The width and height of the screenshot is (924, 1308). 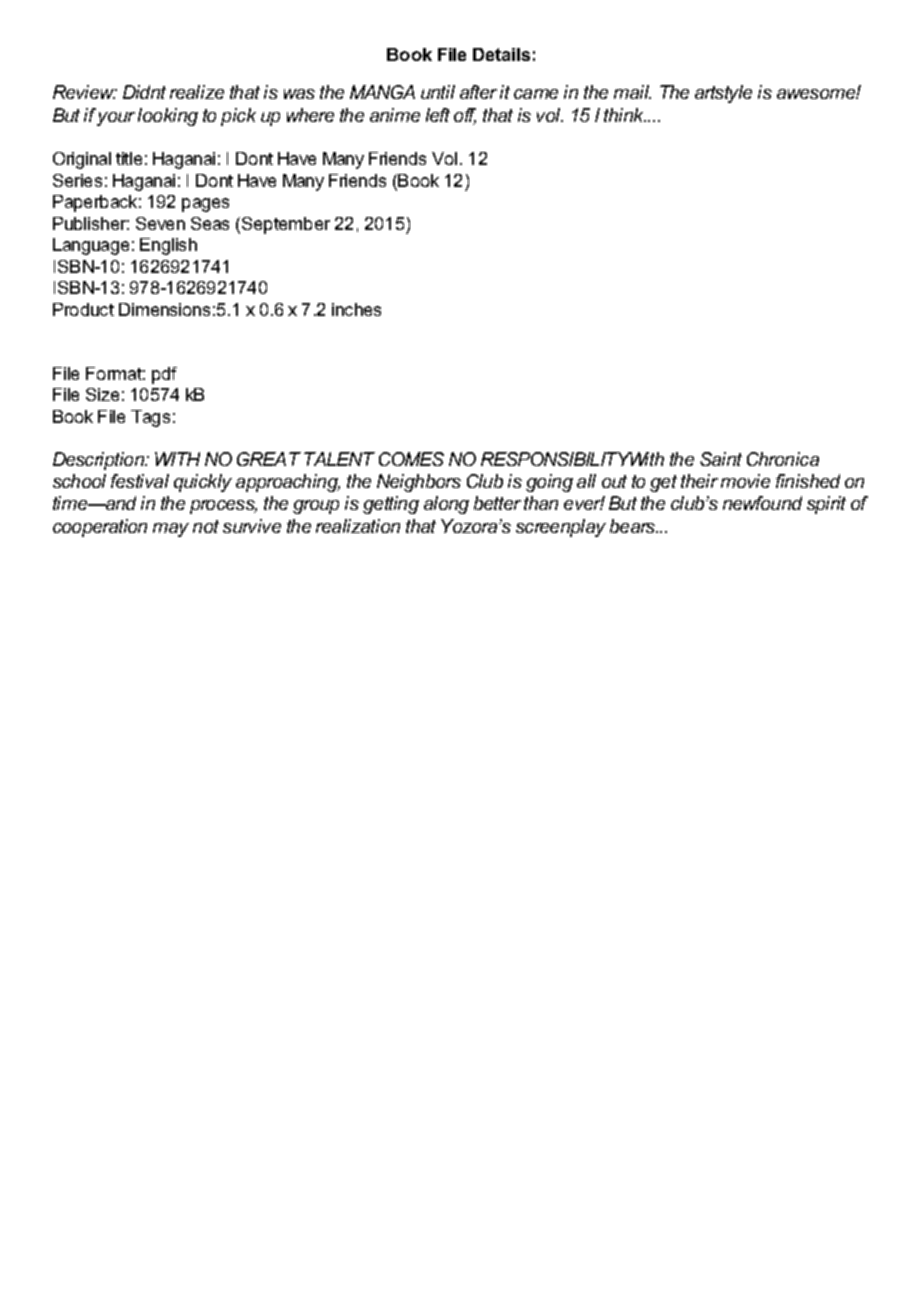 I want to click on may, so click(x=171, y=530).
